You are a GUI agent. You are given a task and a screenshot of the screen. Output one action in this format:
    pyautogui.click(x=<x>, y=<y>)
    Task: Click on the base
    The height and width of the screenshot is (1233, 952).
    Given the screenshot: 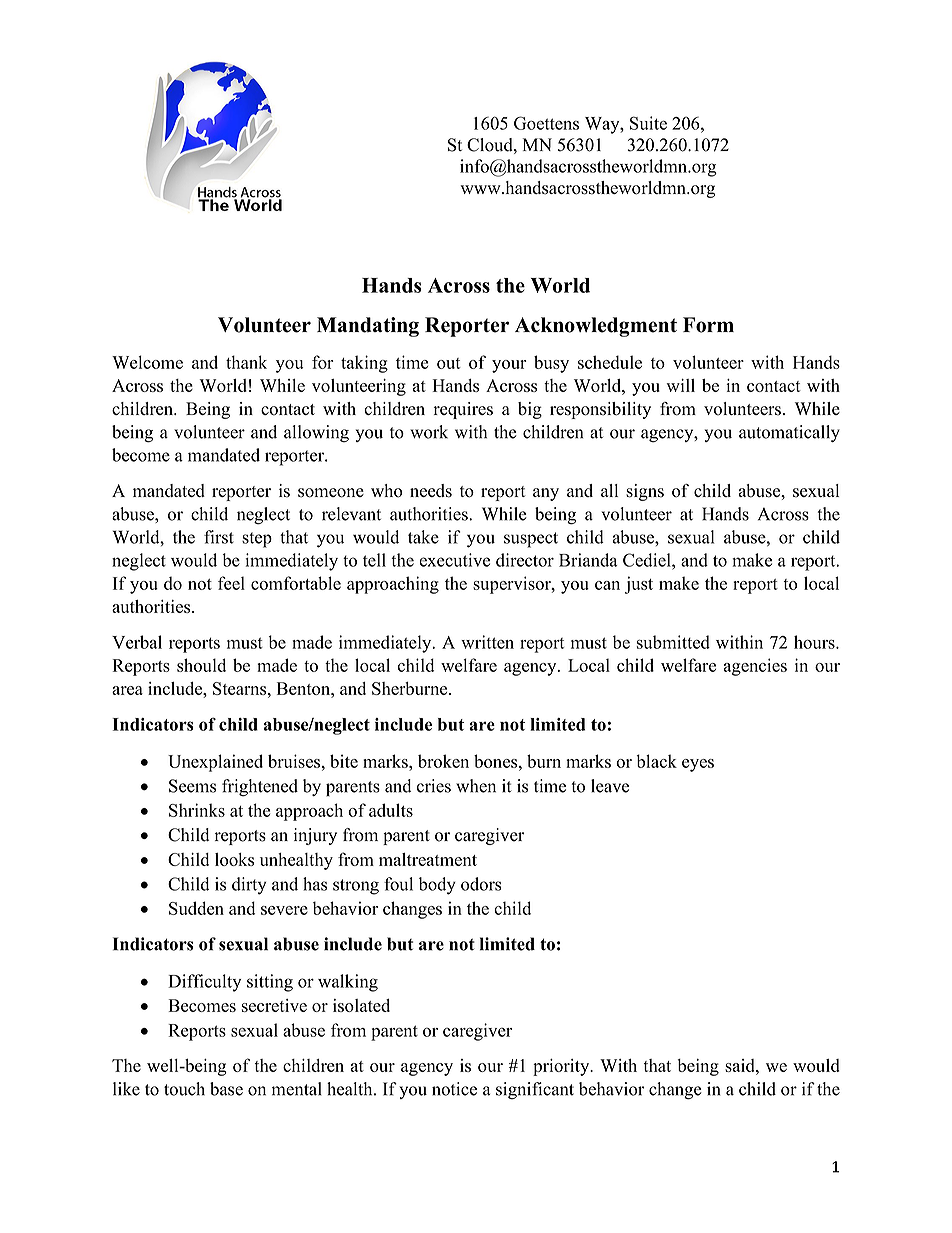 What is the action you would take?
    pyautogui.click(x=226, y=1089)
